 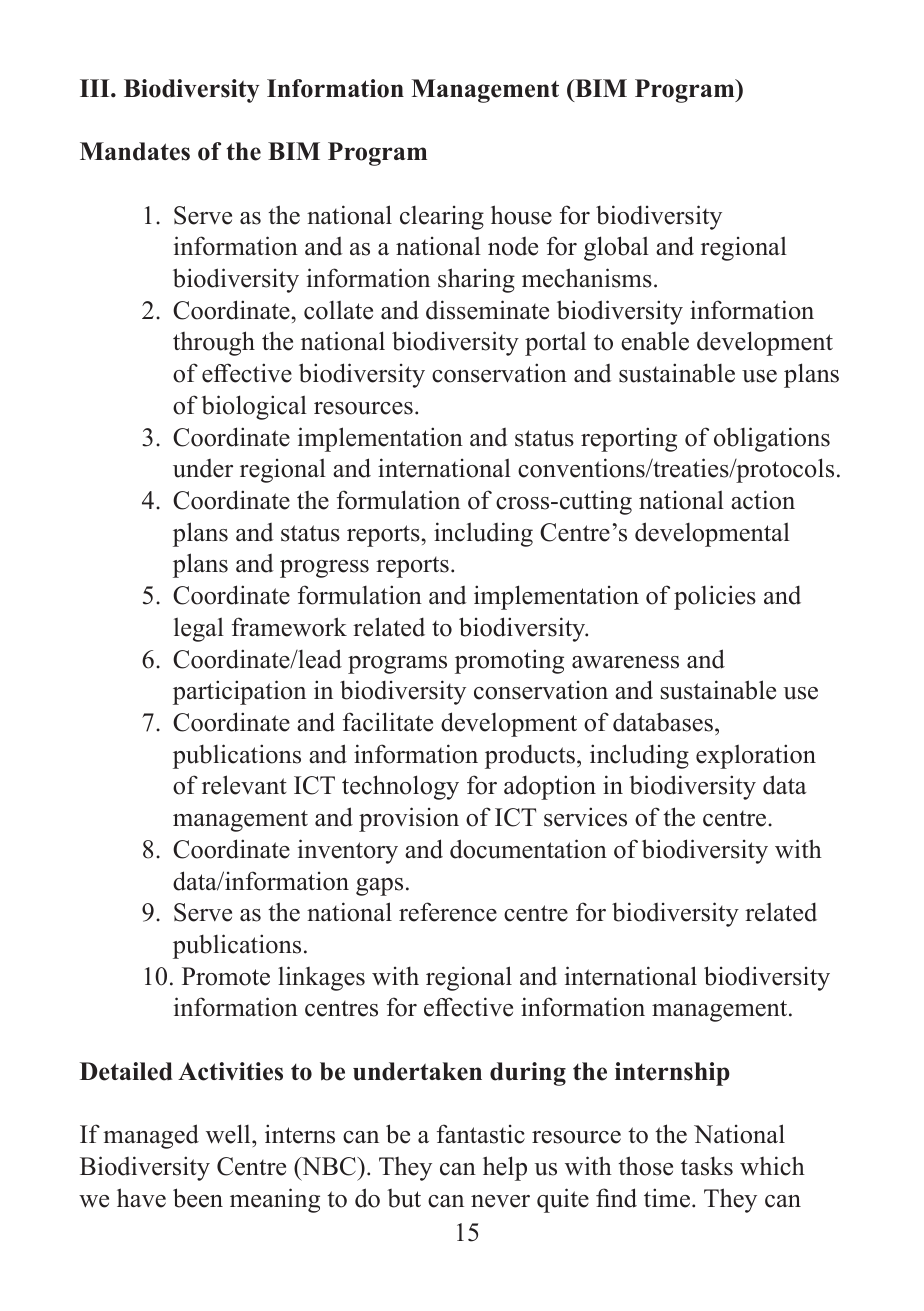 I want to click on global, so click(x=616, y=248).
